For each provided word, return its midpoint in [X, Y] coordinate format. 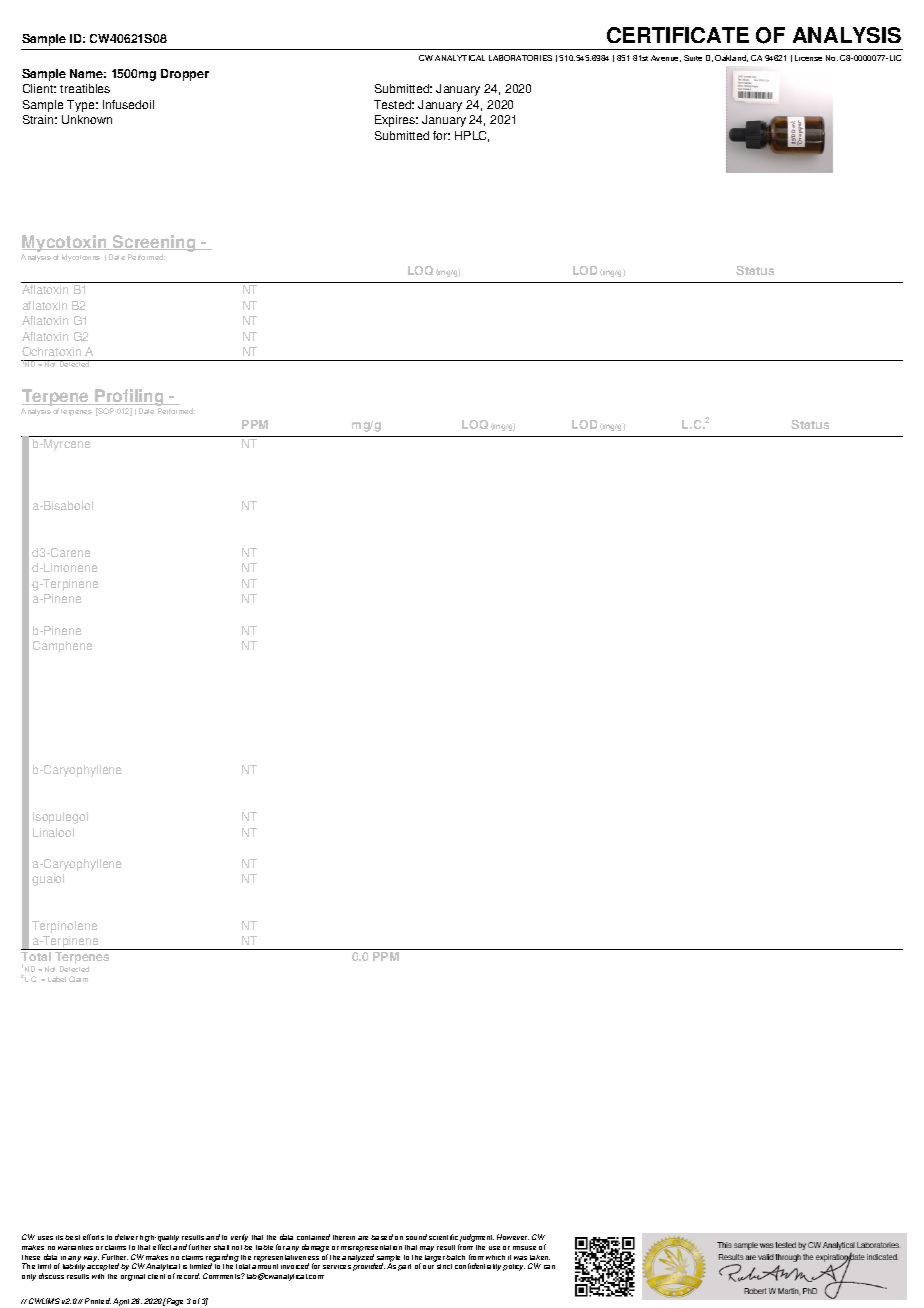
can [549, 1267]
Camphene [62, 647]
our [428, 1267]
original [133, 1277]
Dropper [185, 75]
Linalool [53, 832]
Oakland [731, 58]
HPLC [472, 136]
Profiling [129, 399]
